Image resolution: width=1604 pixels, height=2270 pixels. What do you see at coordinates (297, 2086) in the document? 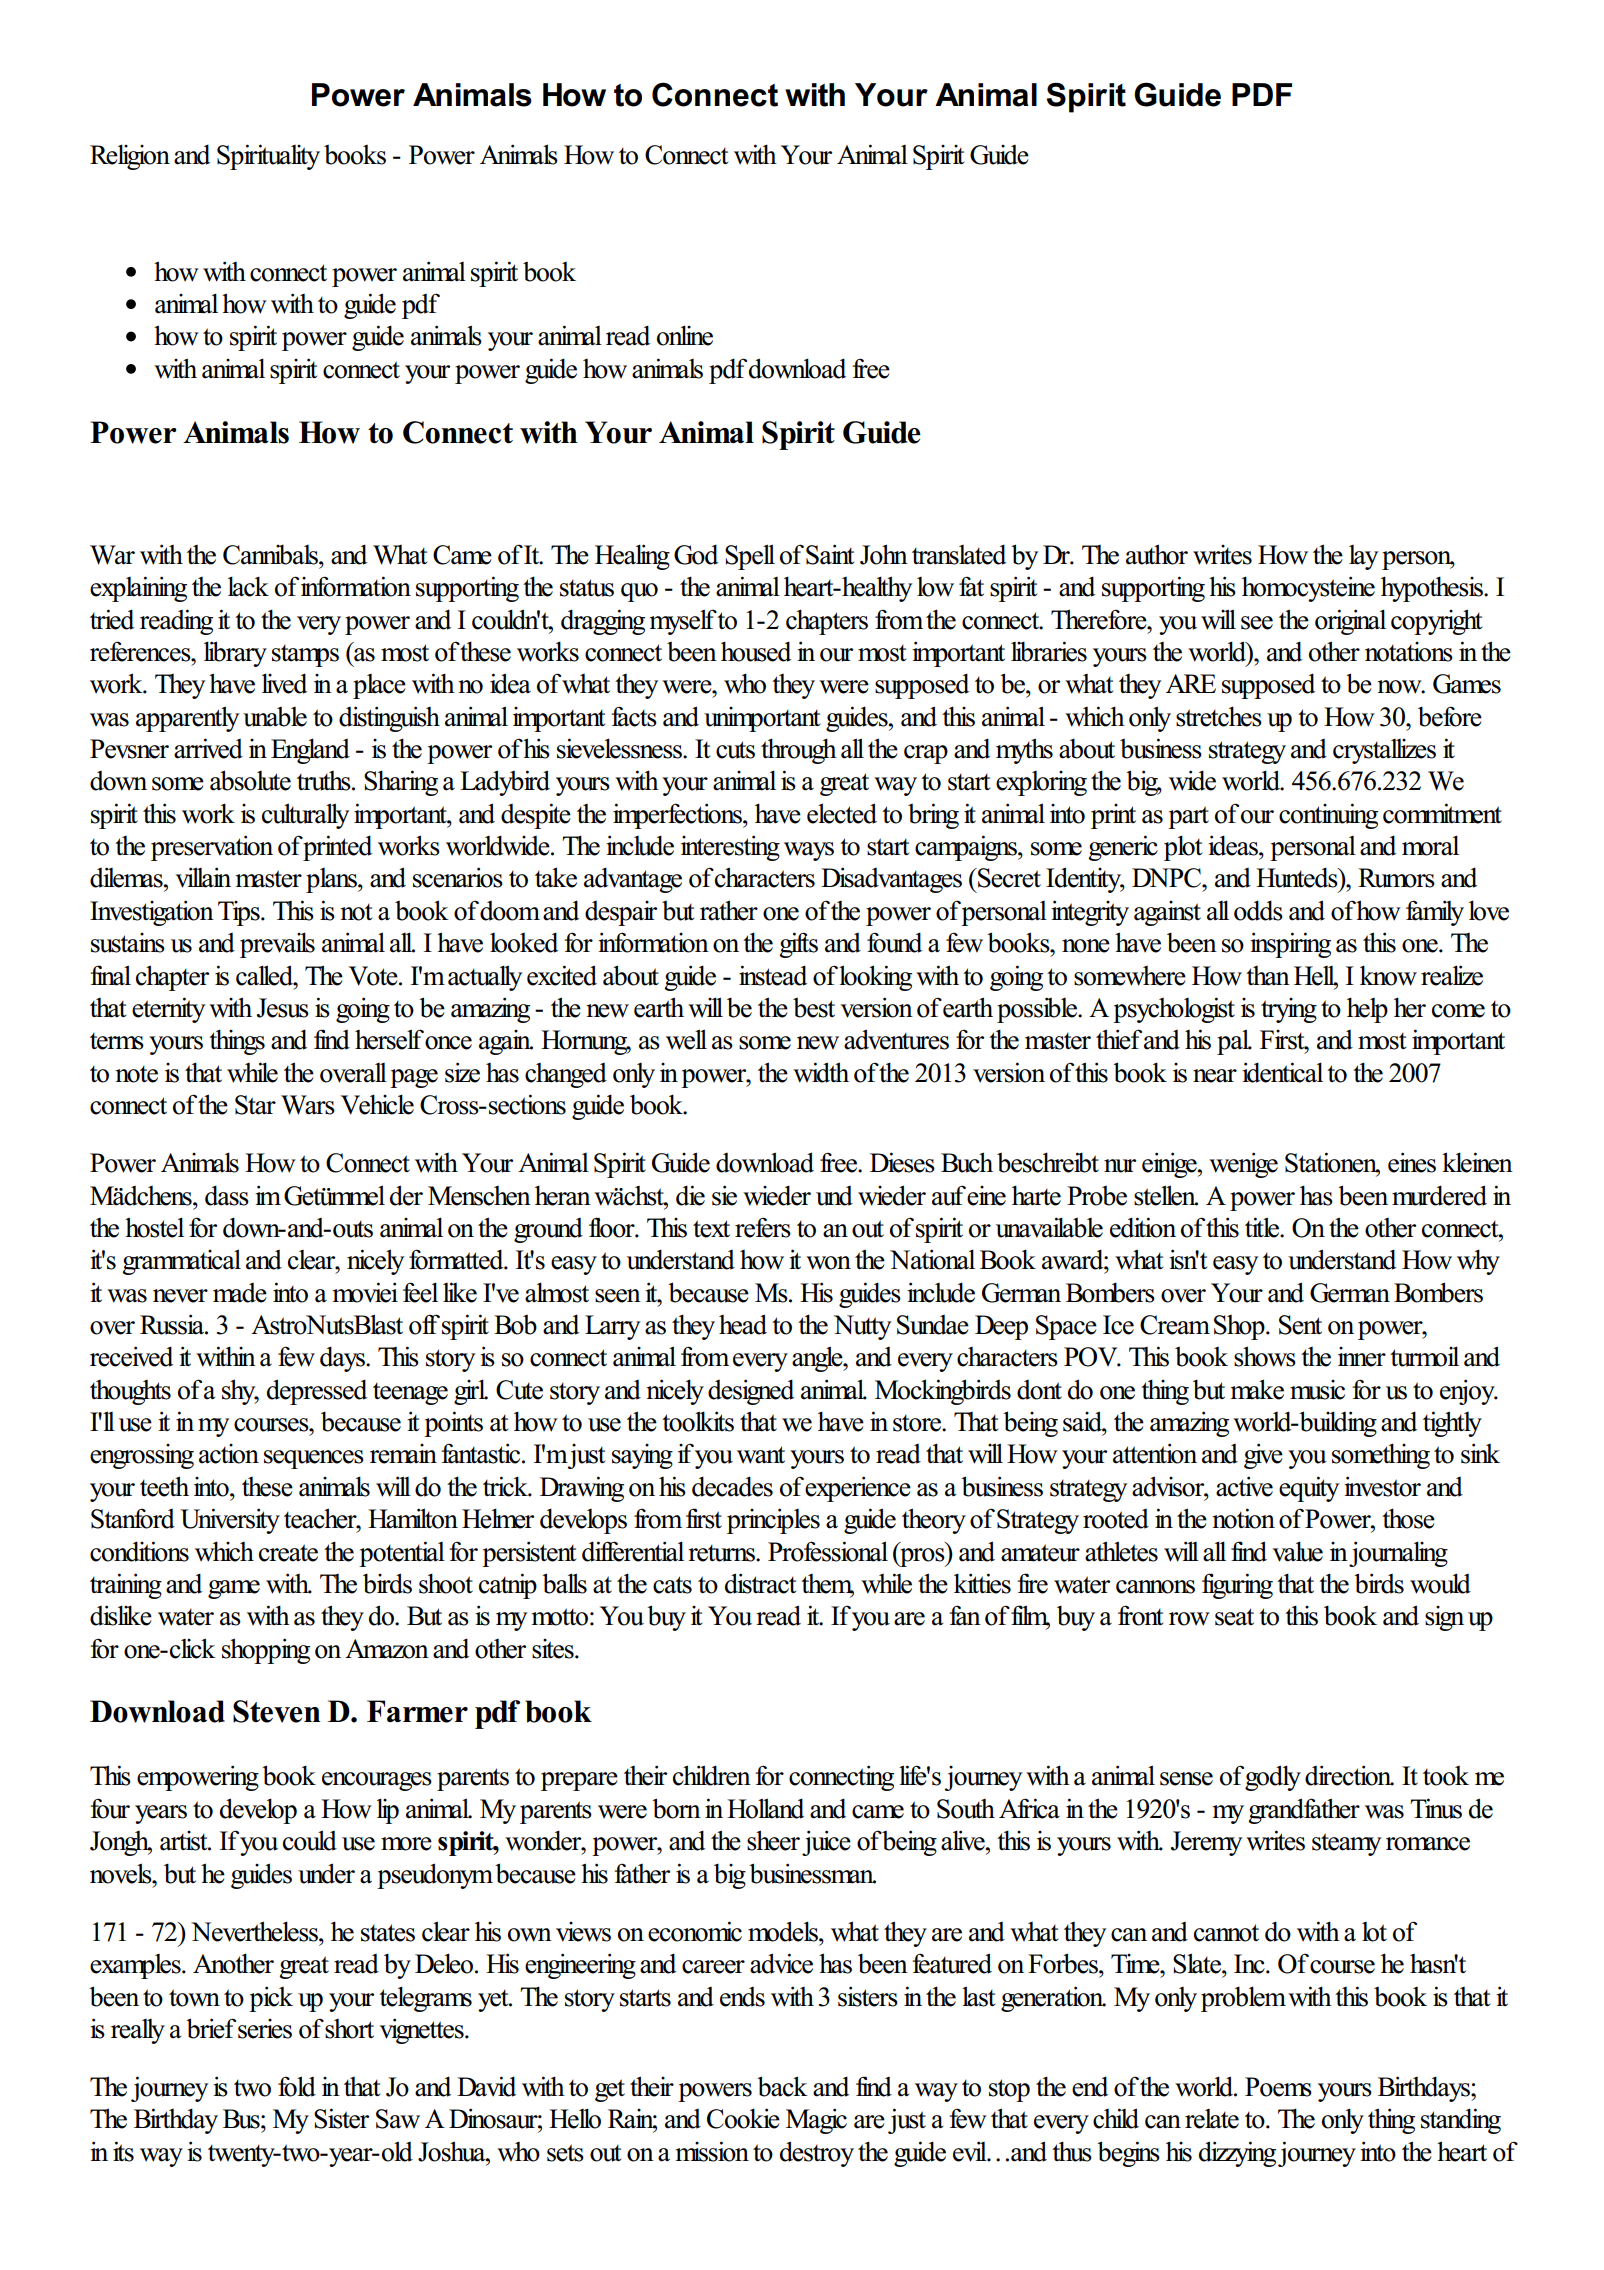
I see `fold` at bounding box center [297, 2086].
